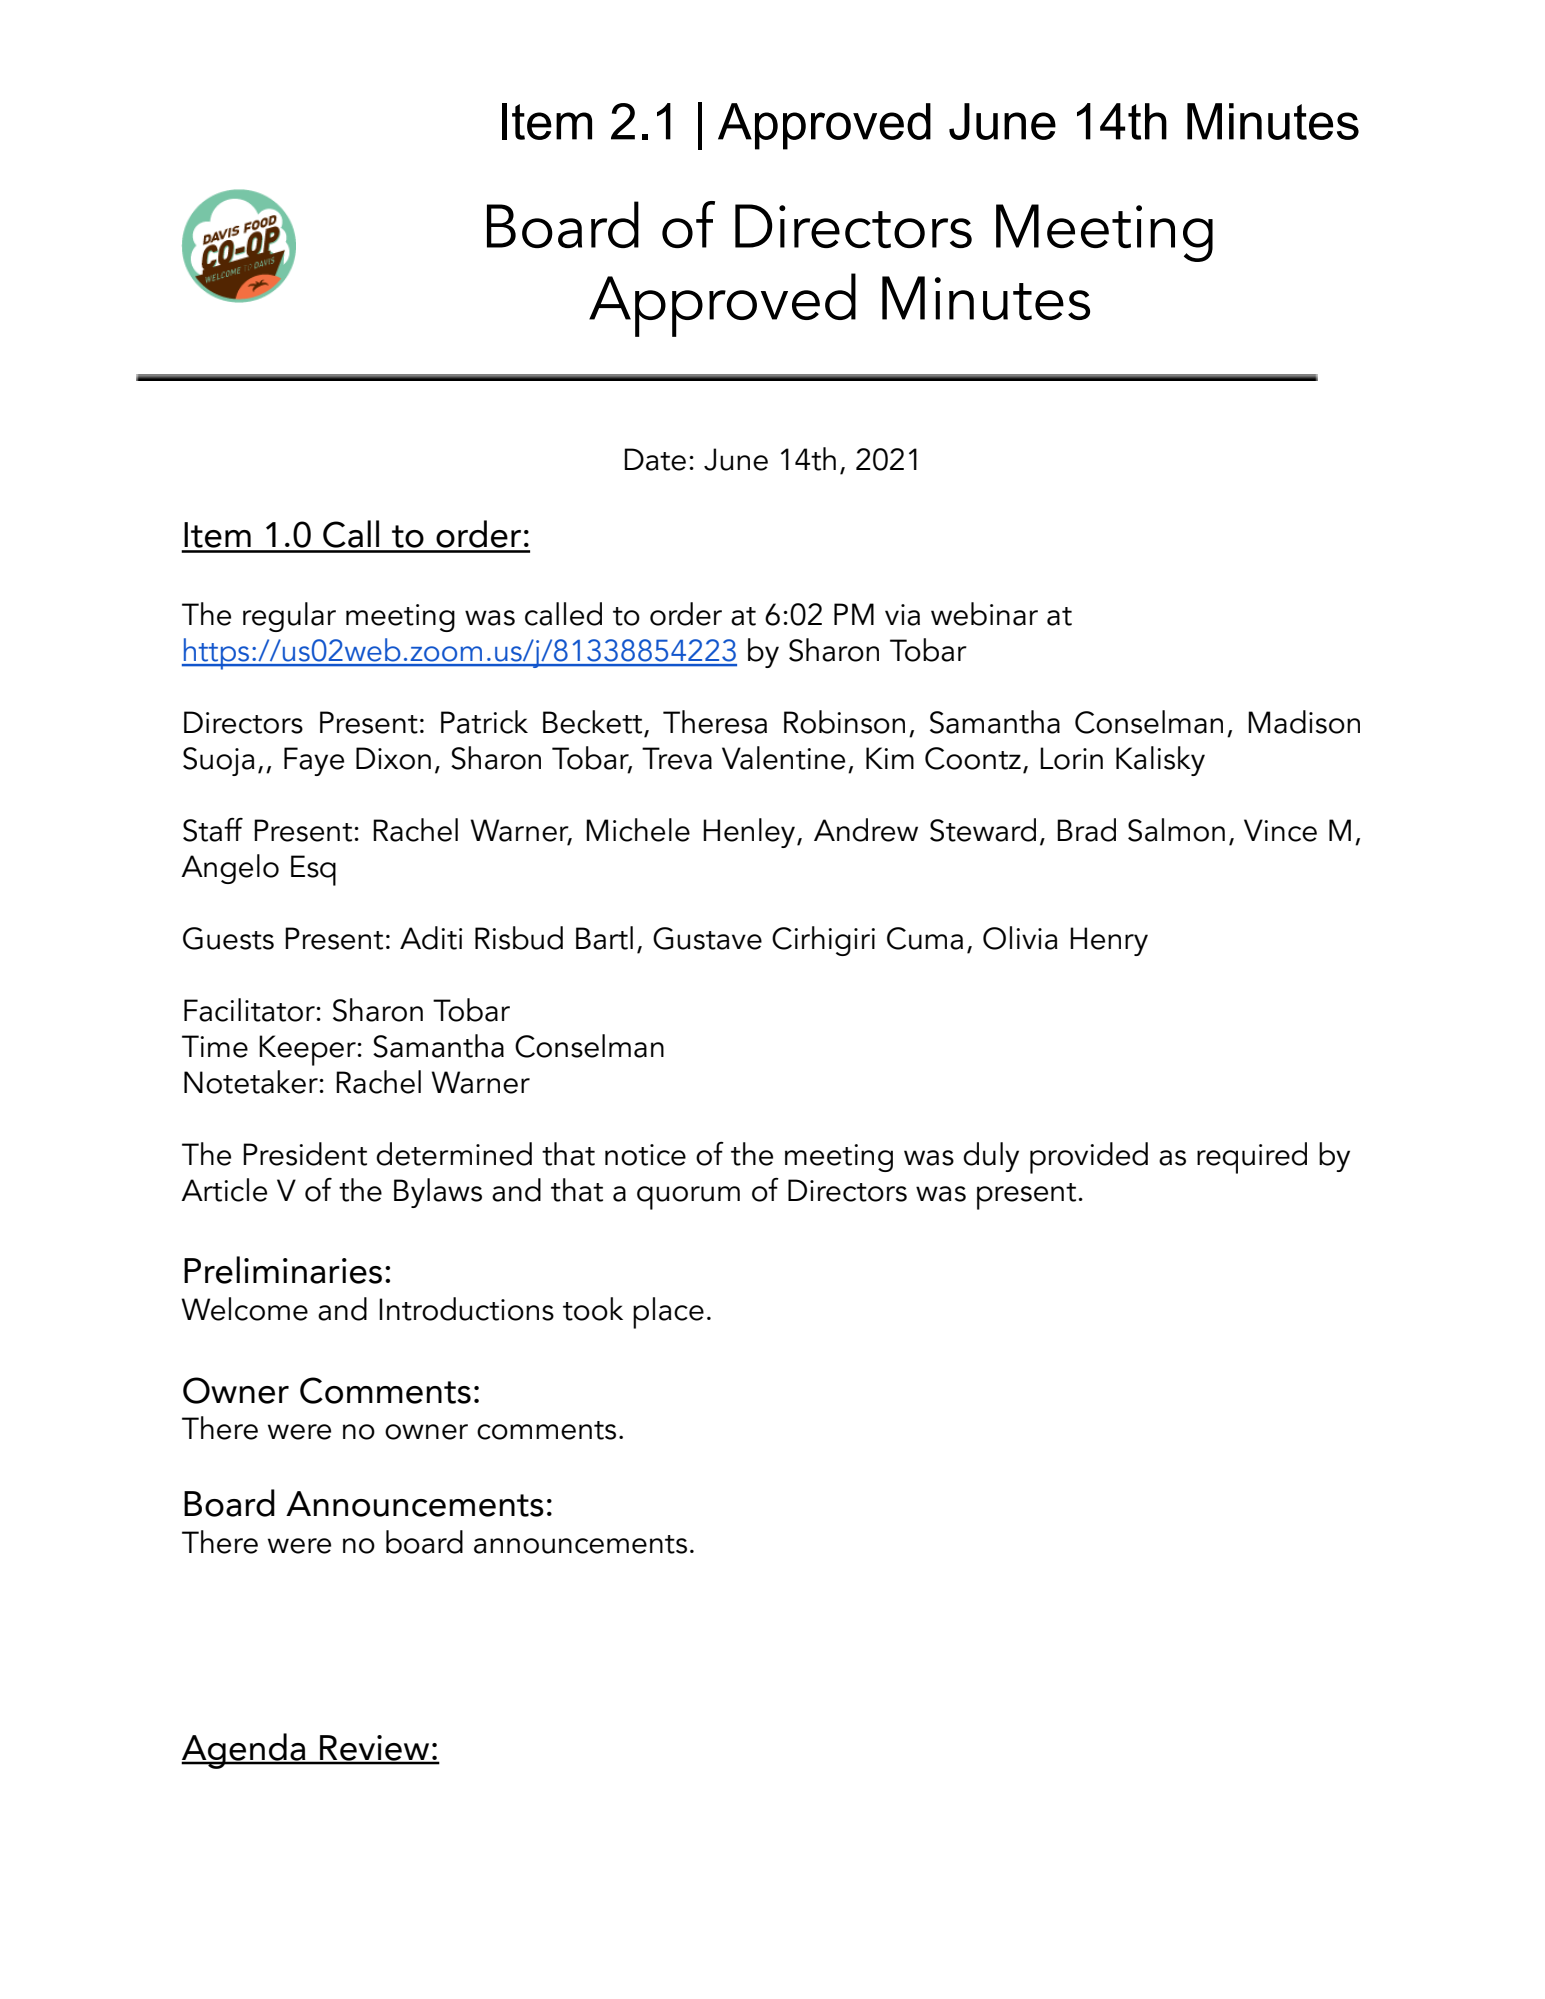  I want to click on Gustave, so click(707, 938).
